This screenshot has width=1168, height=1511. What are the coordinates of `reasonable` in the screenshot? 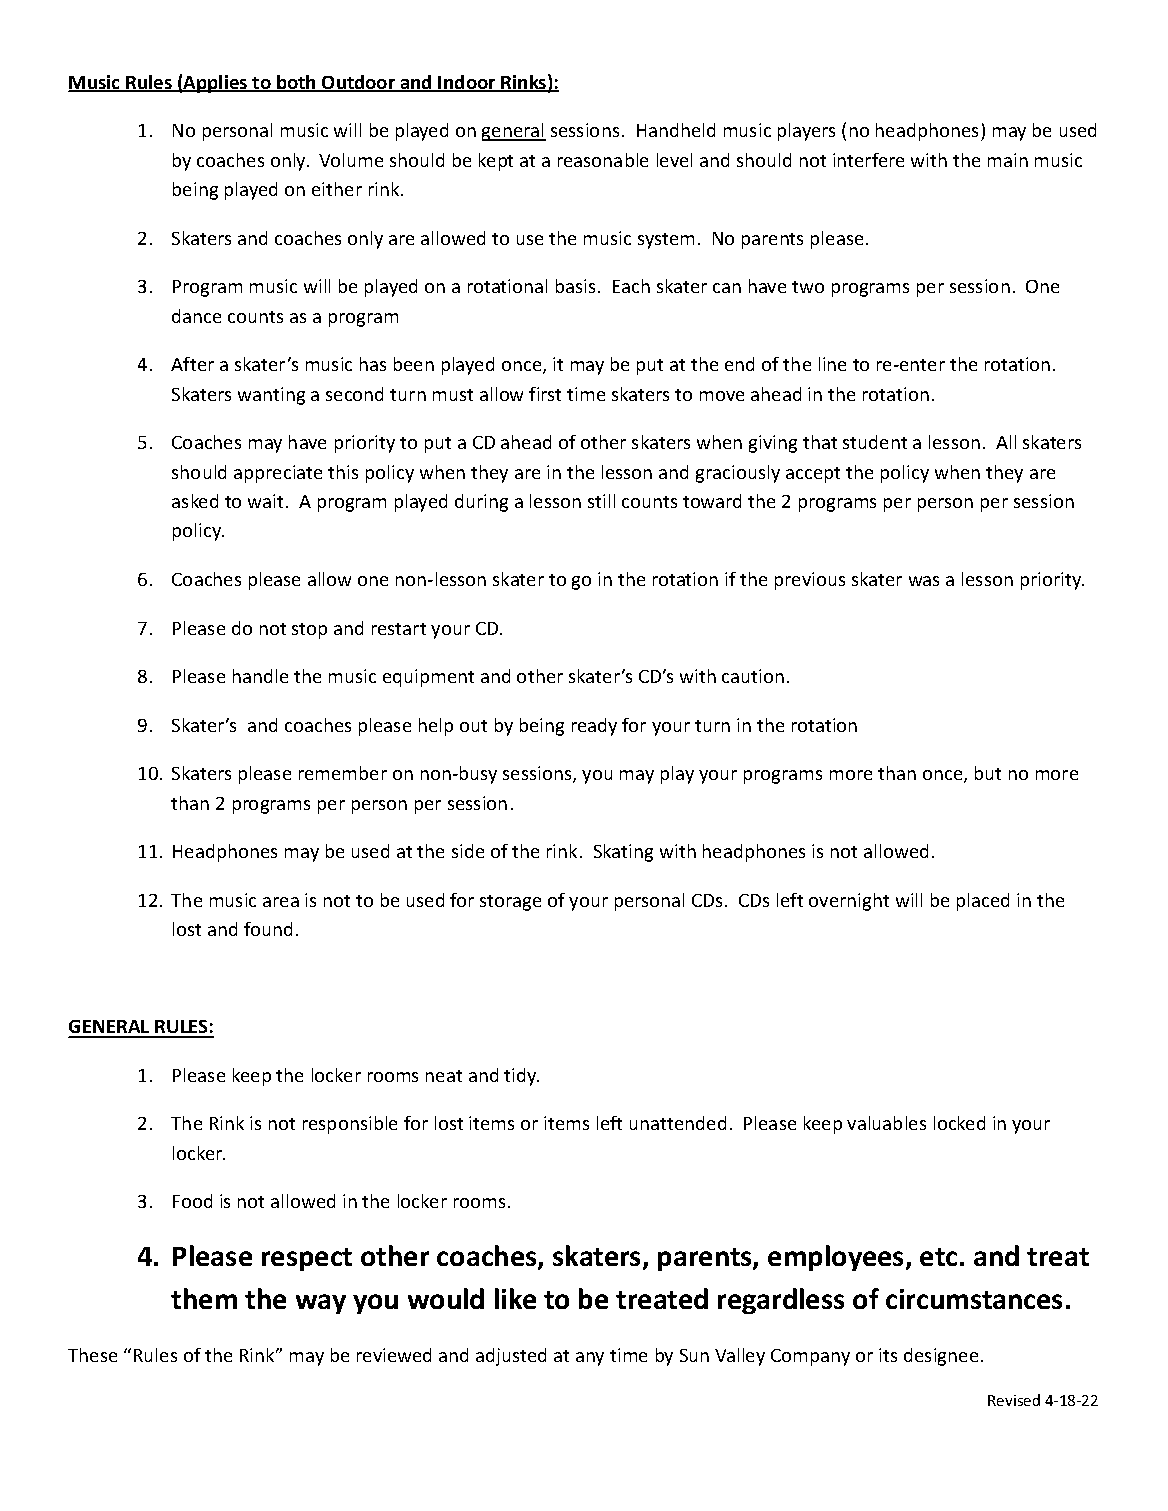 It's located at (603, 160).
